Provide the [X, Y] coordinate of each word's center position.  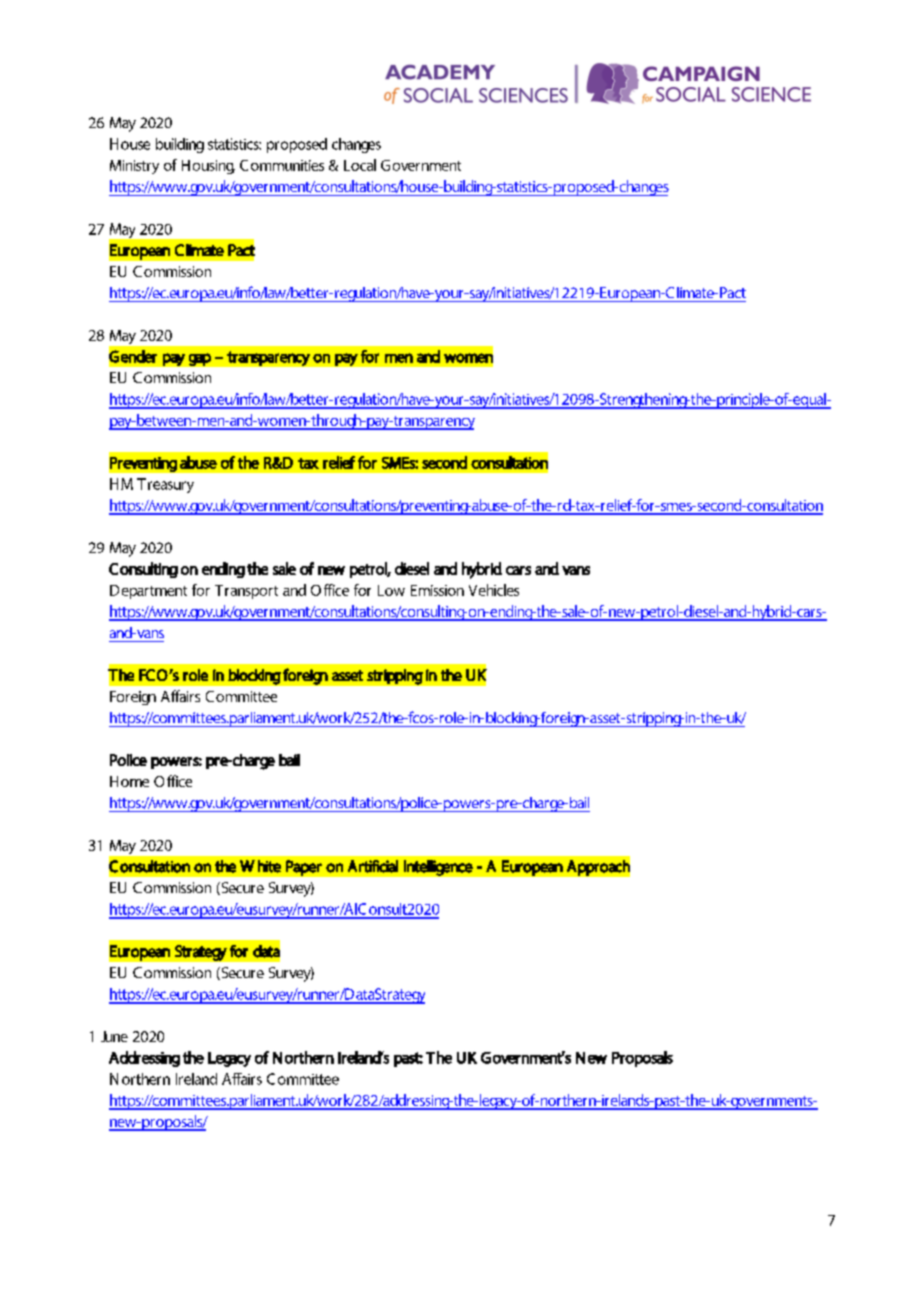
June [114, 1036]
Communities [282, 165]
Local [360, 165]
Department [148, 592]
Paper [304, 868]
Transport [246, 592]
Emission [437, 590]
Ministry [134, 167]
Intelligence [438, 868]
